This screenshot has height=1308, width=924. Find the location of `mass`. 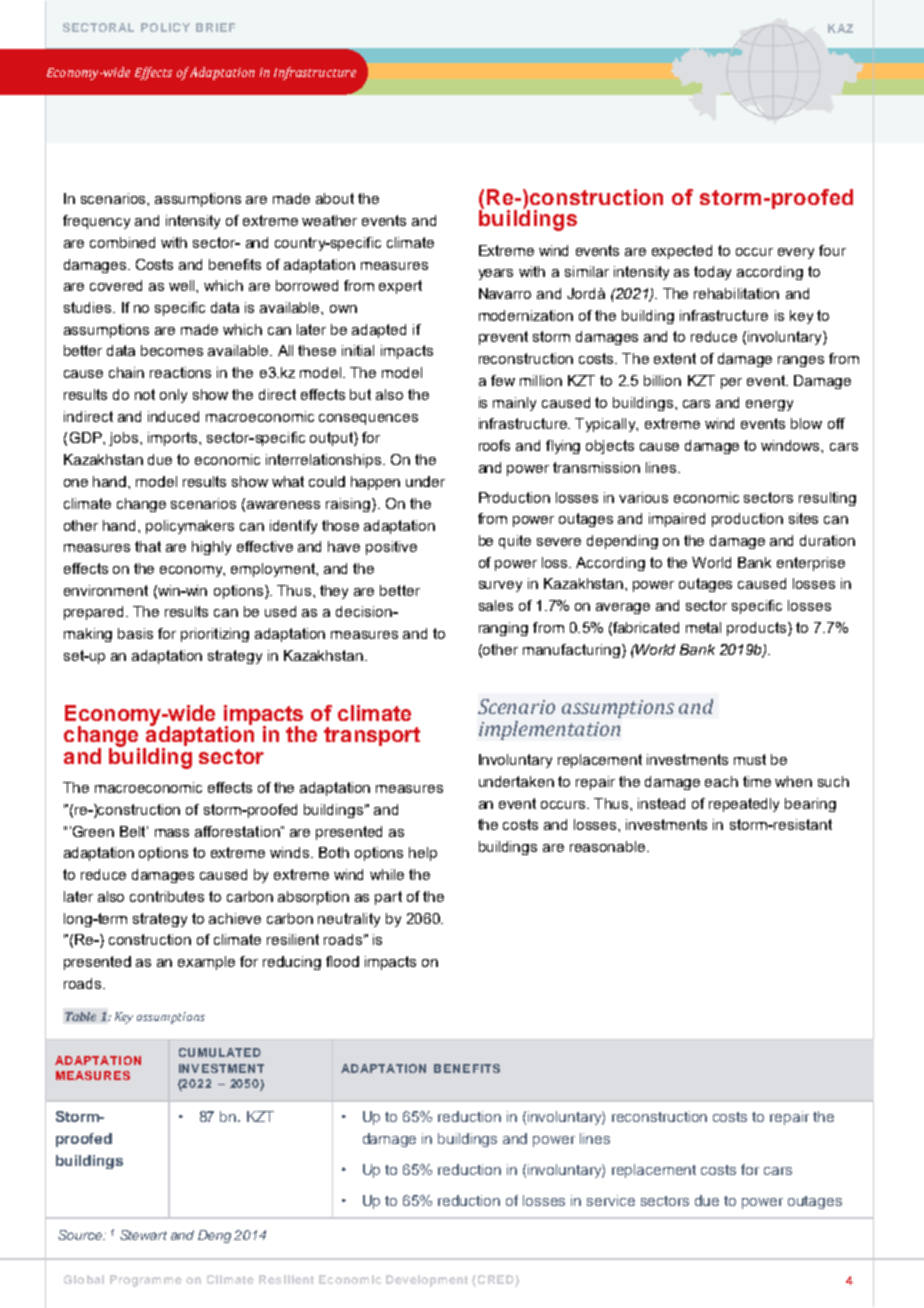

mass is located at coordinates (172, 833).
